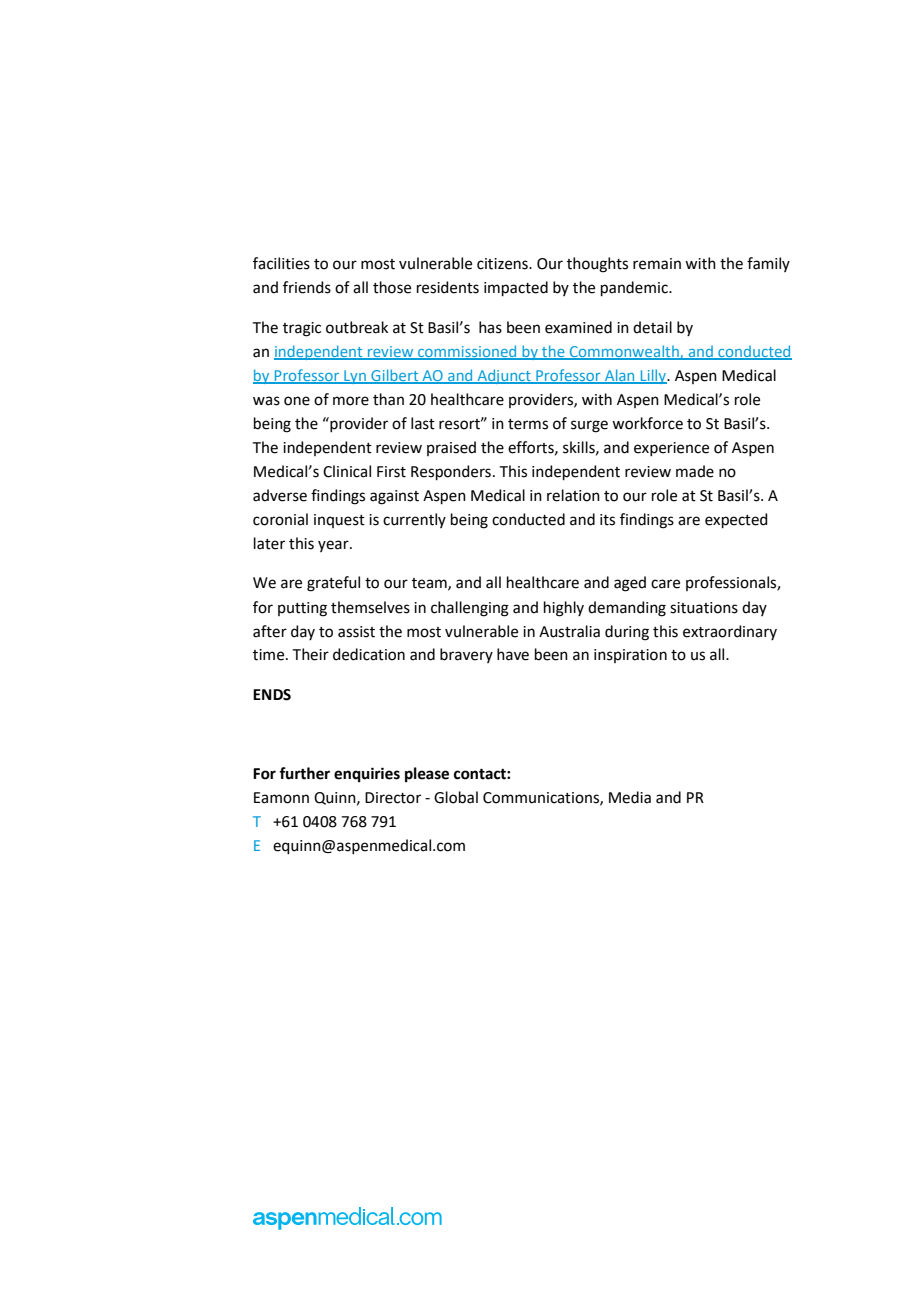 The height and width of the screenshot is (1308, 924). Describe the element at coordinates (304, 773) in the screenshot. I see `further` at that location.
